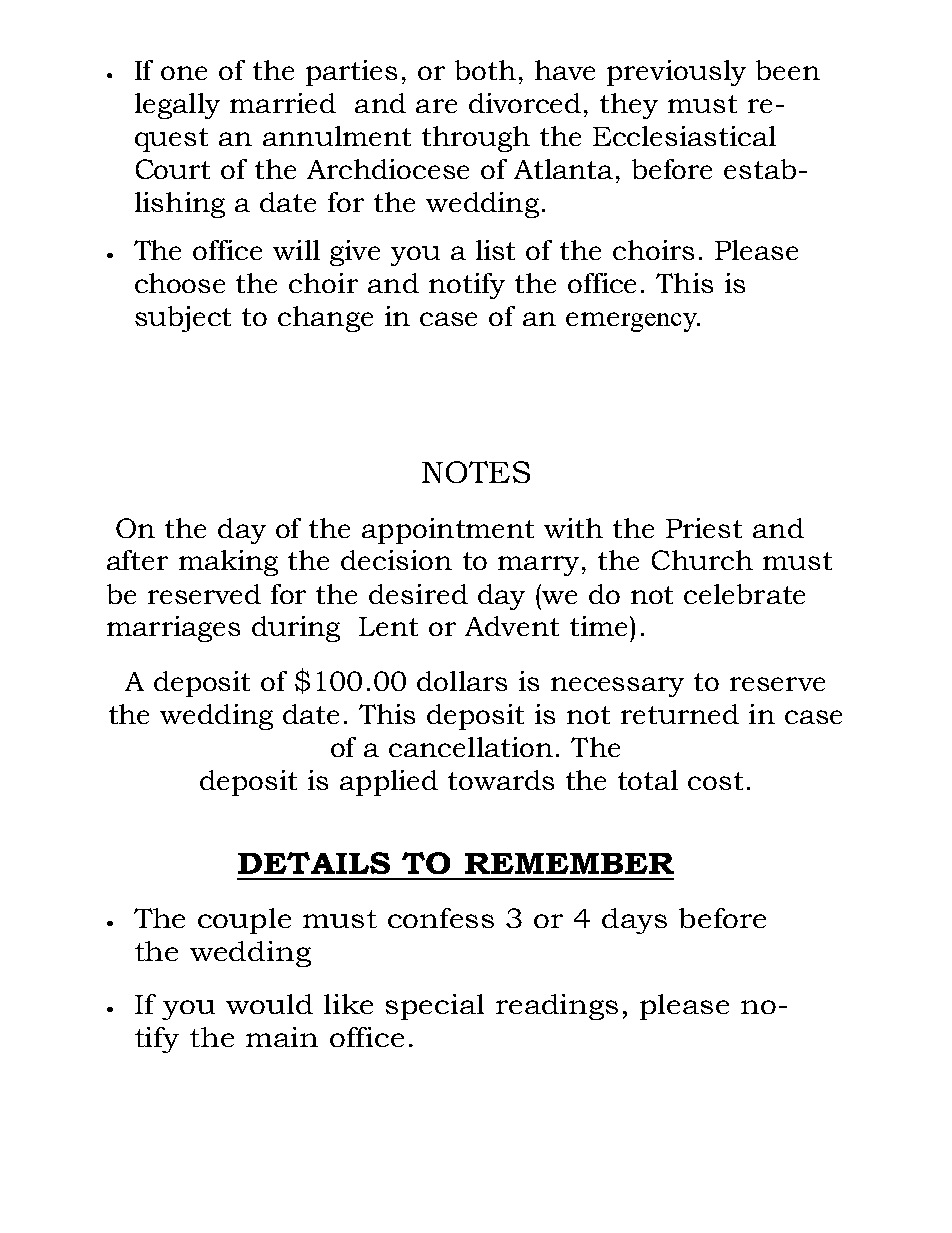  Describe the element at coordinates (269, 1004) in the screenshot. I see `would` at that location.
